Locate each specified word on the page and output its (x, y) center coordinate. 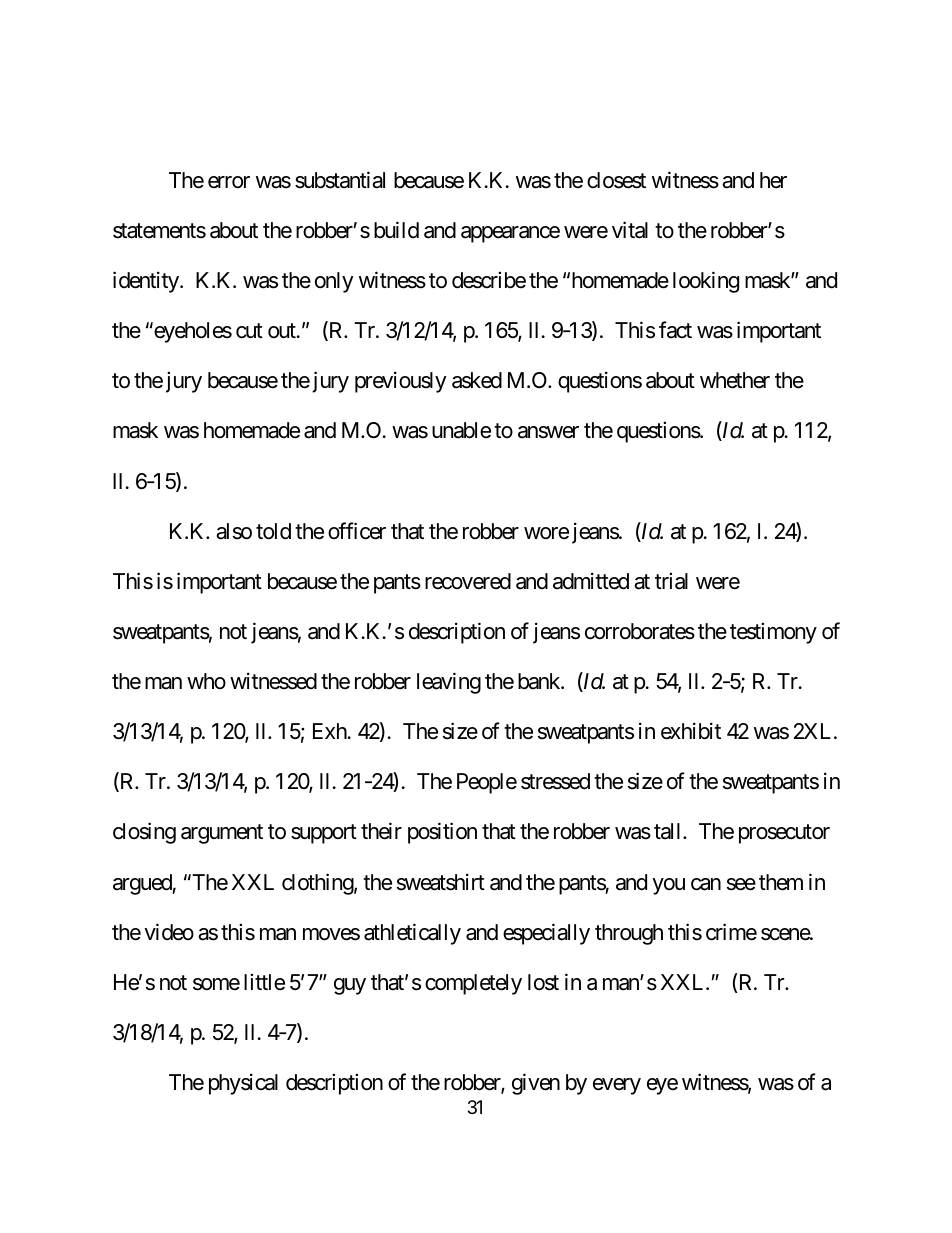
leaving (449, 683)
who (206, 681)
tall (669, 831)
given (536, 1084)
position (442, 833)
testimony (773, 633)
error (229, 182)
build (396, 230)
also (234, 531)
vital (630, 230)
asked (477, 380)
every (617, 1086)
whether (735, 380)
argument (222, 834)
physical (243, 1084)
